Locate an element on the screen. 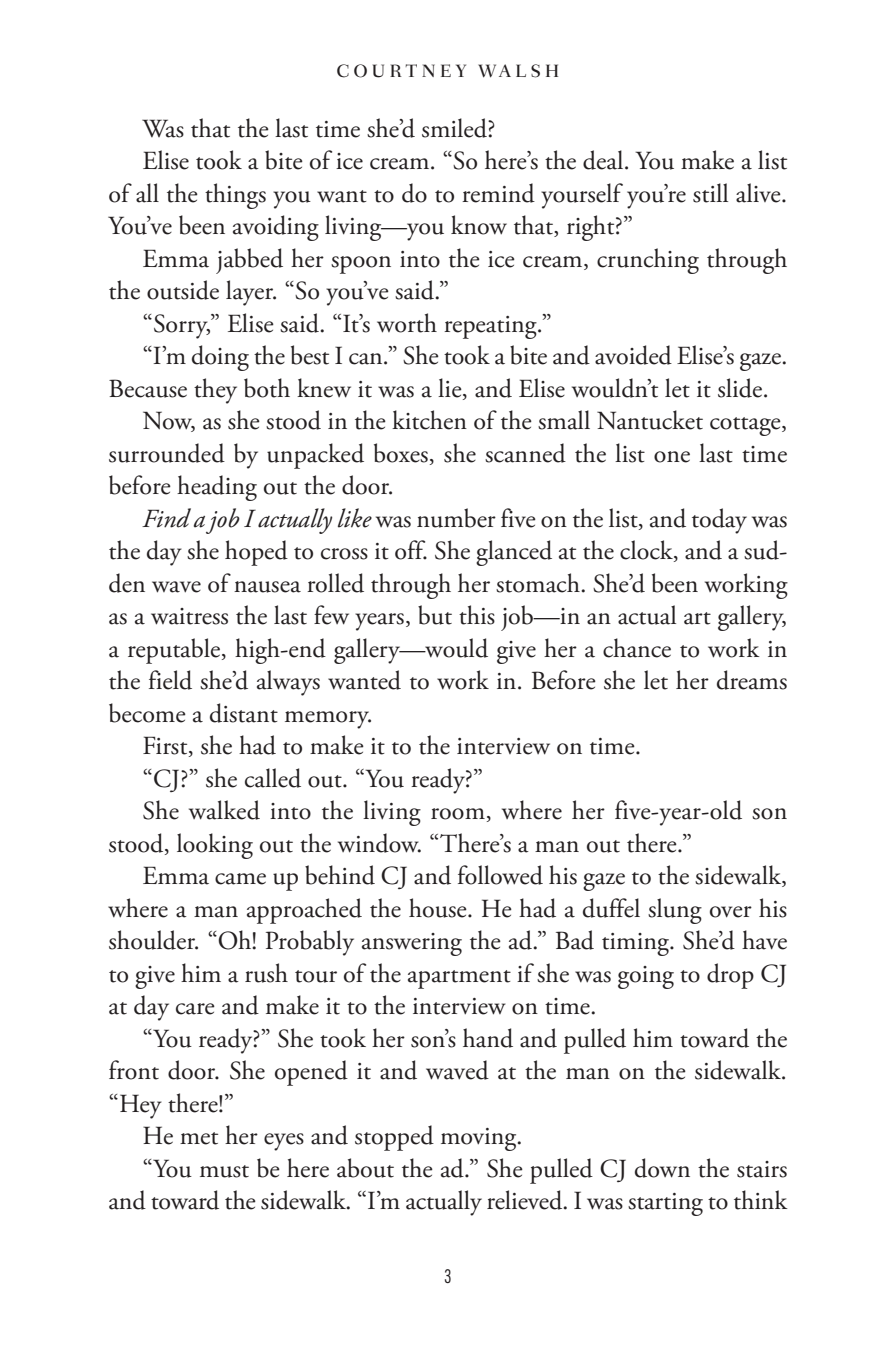 This screenshot has height=1345, width=896. remind is located at coordinates (498, 193).
